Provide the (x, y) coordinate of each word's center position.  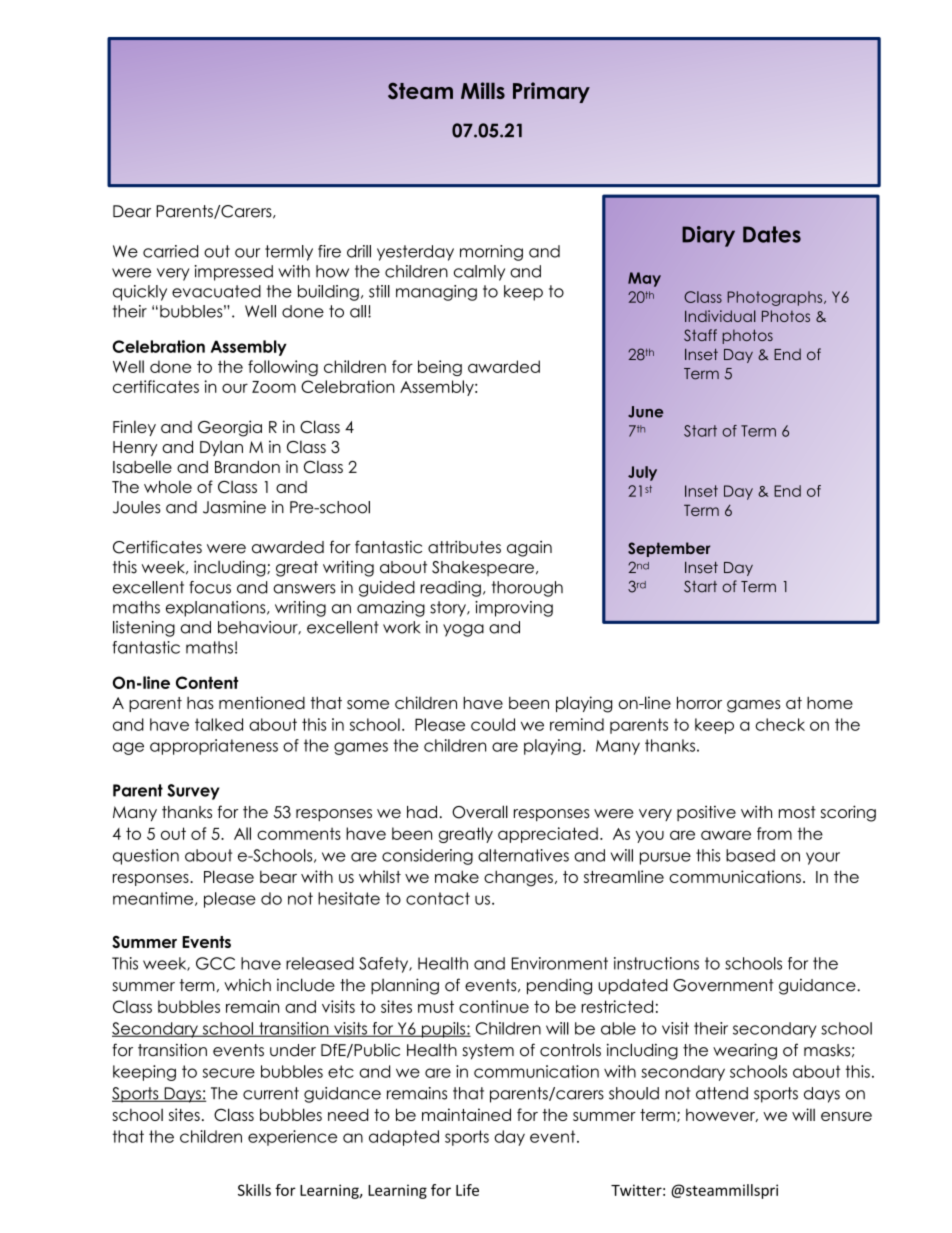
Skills (254, 1190)
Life (467, 1190)
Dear (132, 211)
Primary (551, 92)
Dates (772, 234)
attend (722, 1093)
